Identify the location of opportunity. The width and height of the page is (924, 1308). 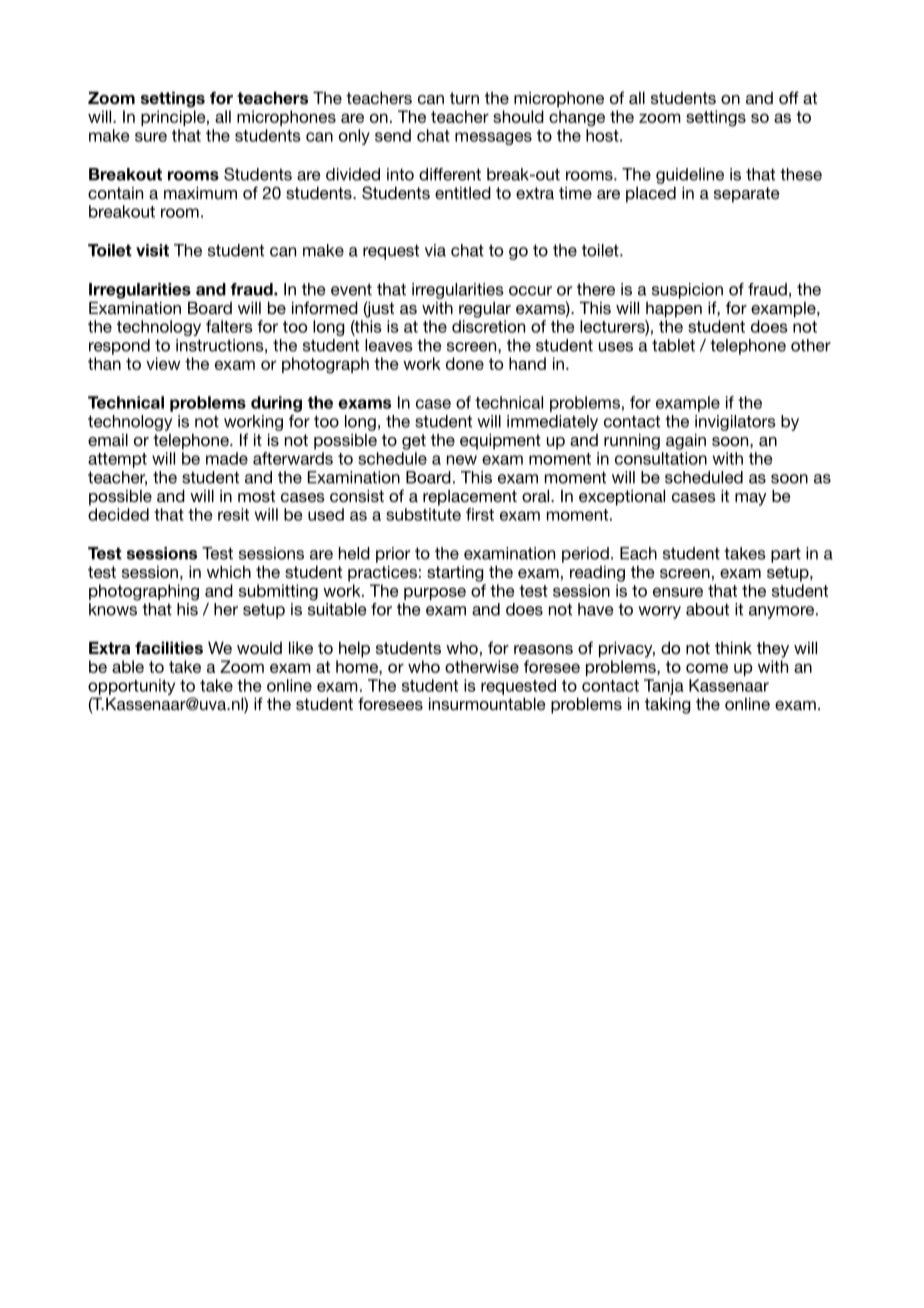
(131, 687).
